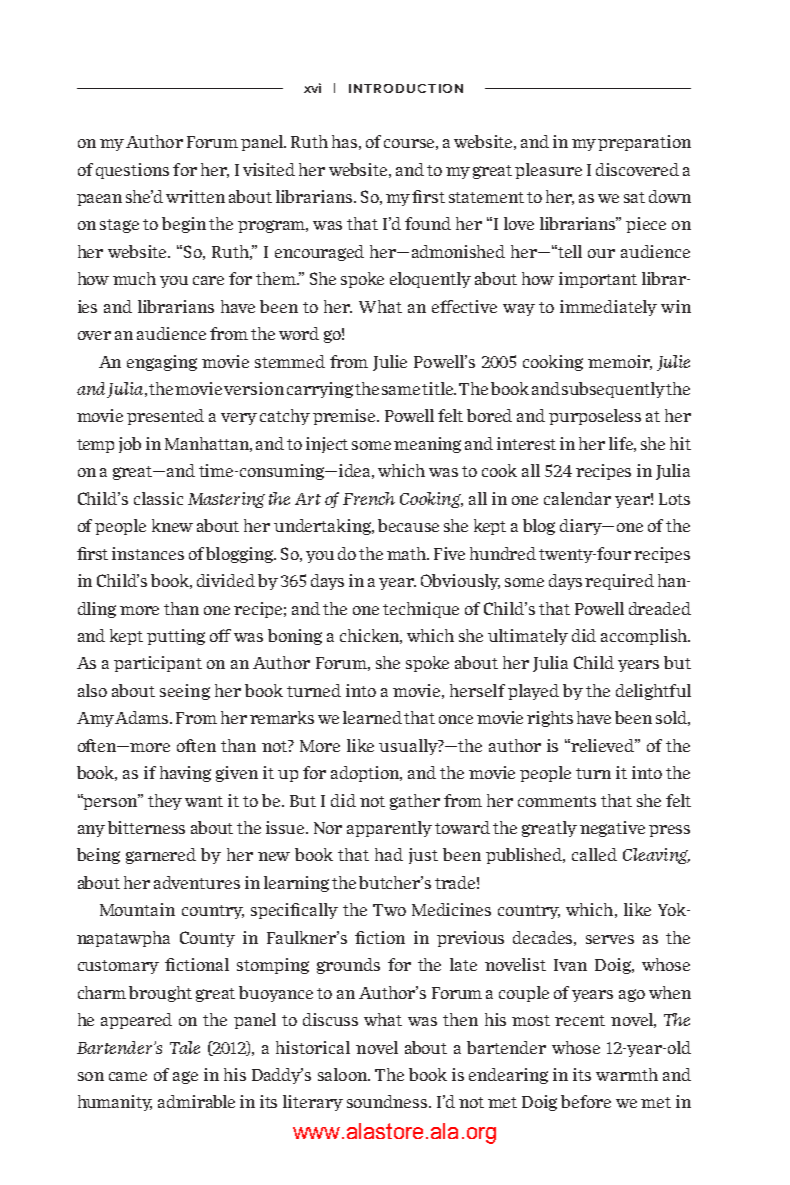 The width and height of the screenshot is (790, 1185). Describe the element at coordinates (653, 692) in the screenshot. I see `delightful` at that location.
